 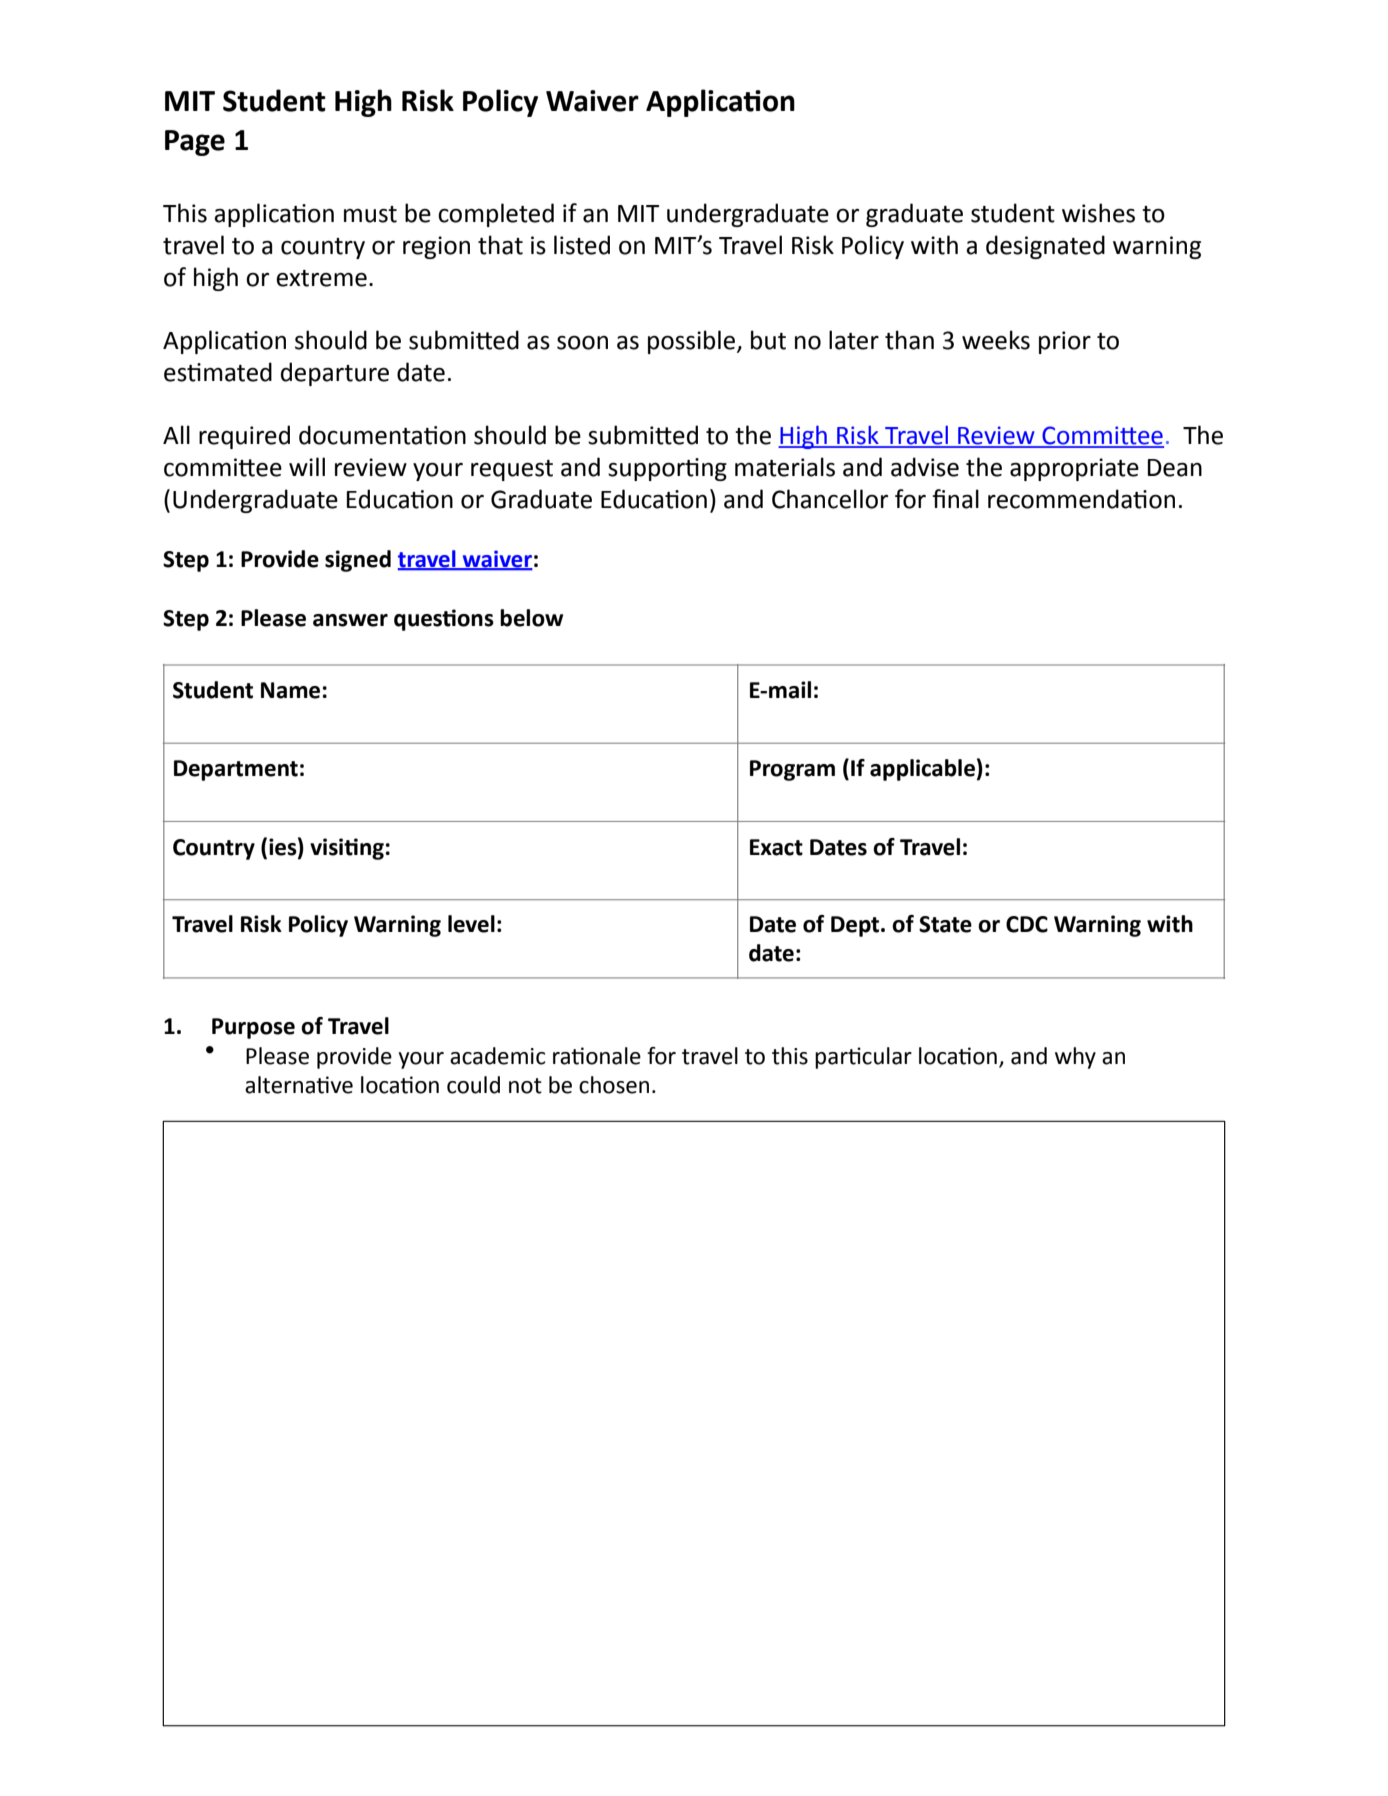 What do you see at coordinates (693, 342) in the image?
I see `possible` at bounding box center [693, 342].
